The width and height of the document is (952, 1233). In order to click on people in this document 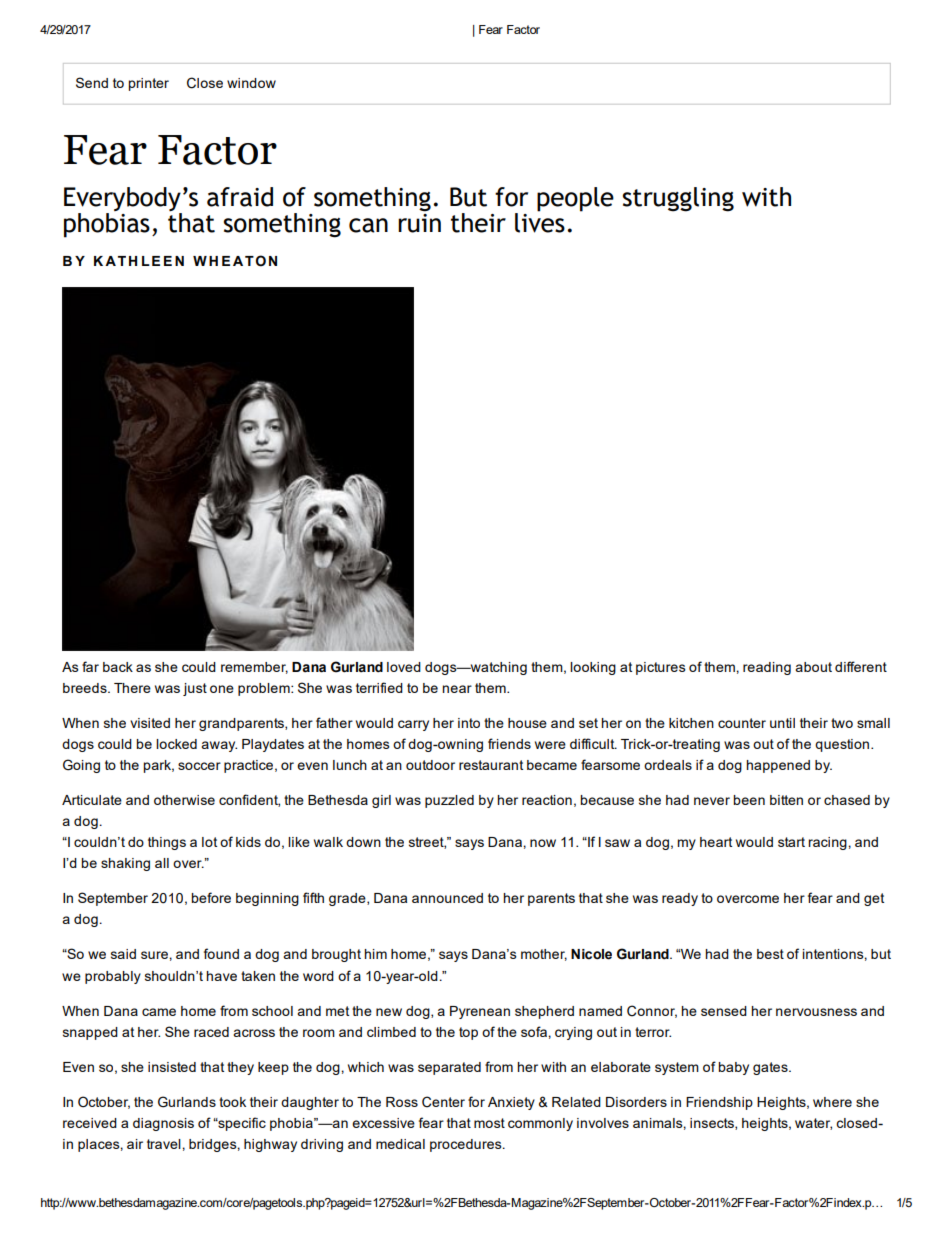, I will do `click(575, 199)`.
